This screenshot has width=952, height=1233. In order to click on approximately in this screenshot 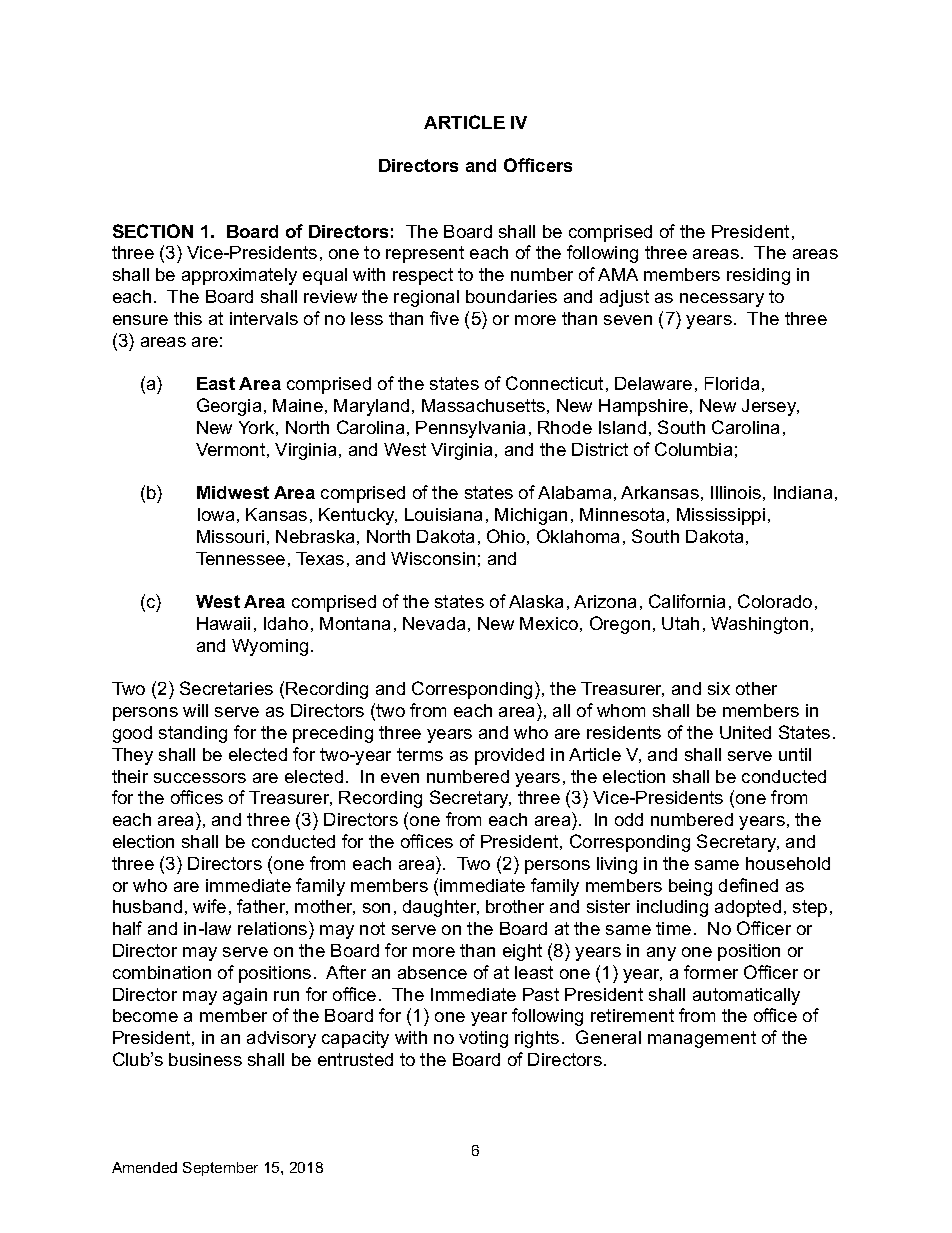, I will do `click(239, 276)`.
